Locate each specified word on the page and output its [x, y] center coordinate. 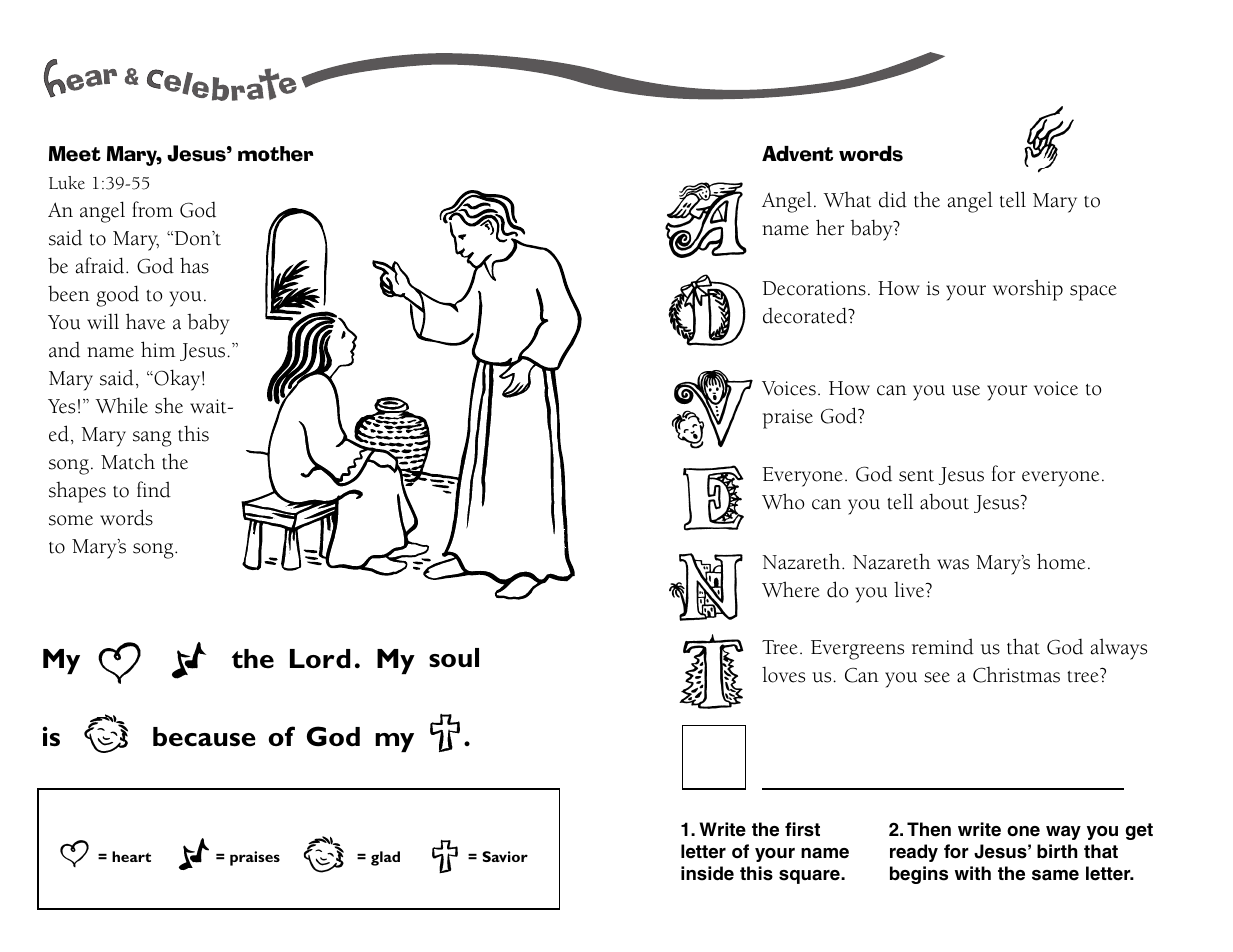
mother [275, 154]
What [847, 200]
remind [943, 646]
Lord [320, 659]
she [169, 405]
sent [916, 476]
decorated [806, 315]
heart [131, 856]
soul [454, 658]
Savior [505, 856]
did [893, 199]
